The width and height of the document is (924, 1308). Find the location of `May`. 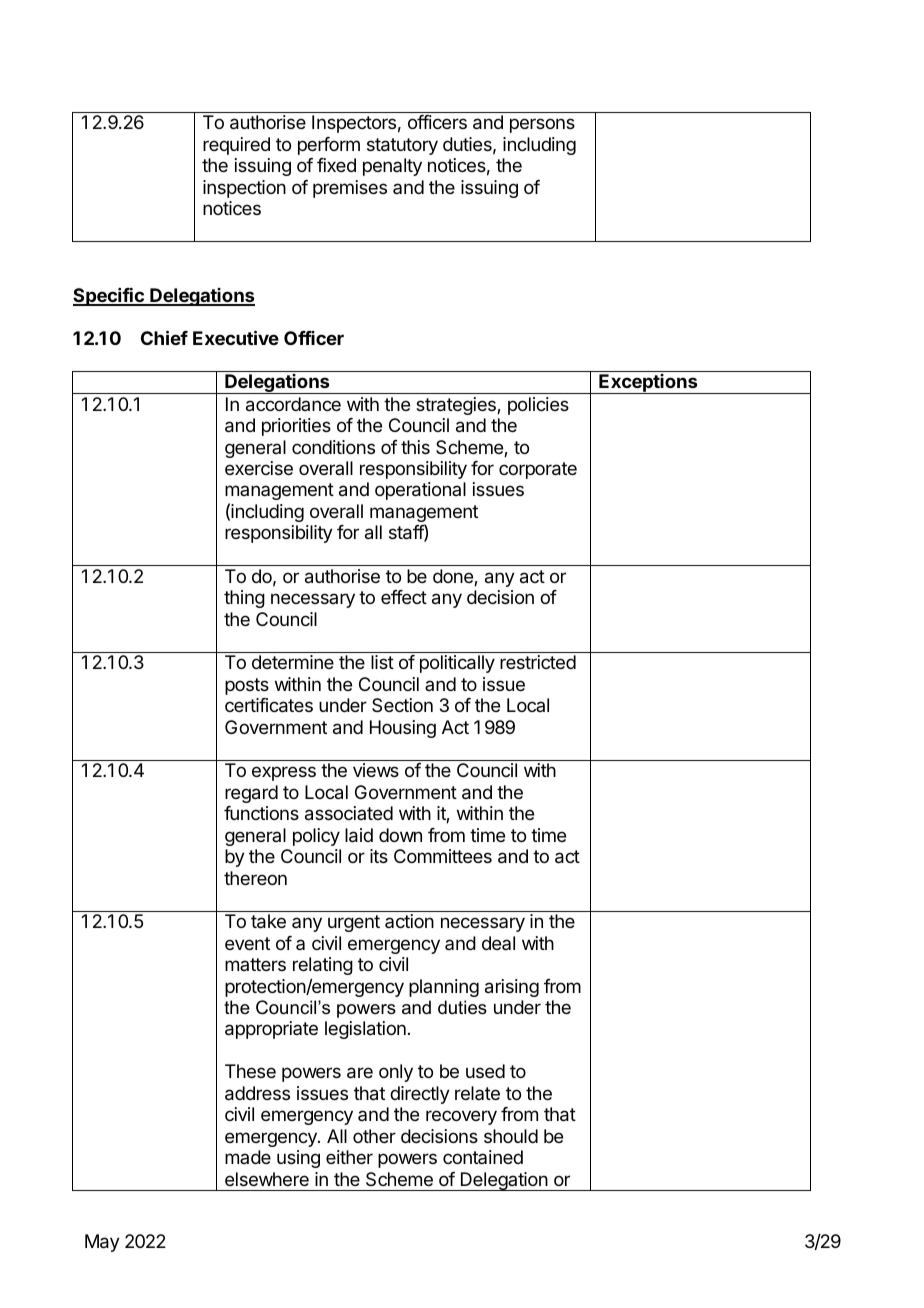

May is located at coordinates (102, 1243).
